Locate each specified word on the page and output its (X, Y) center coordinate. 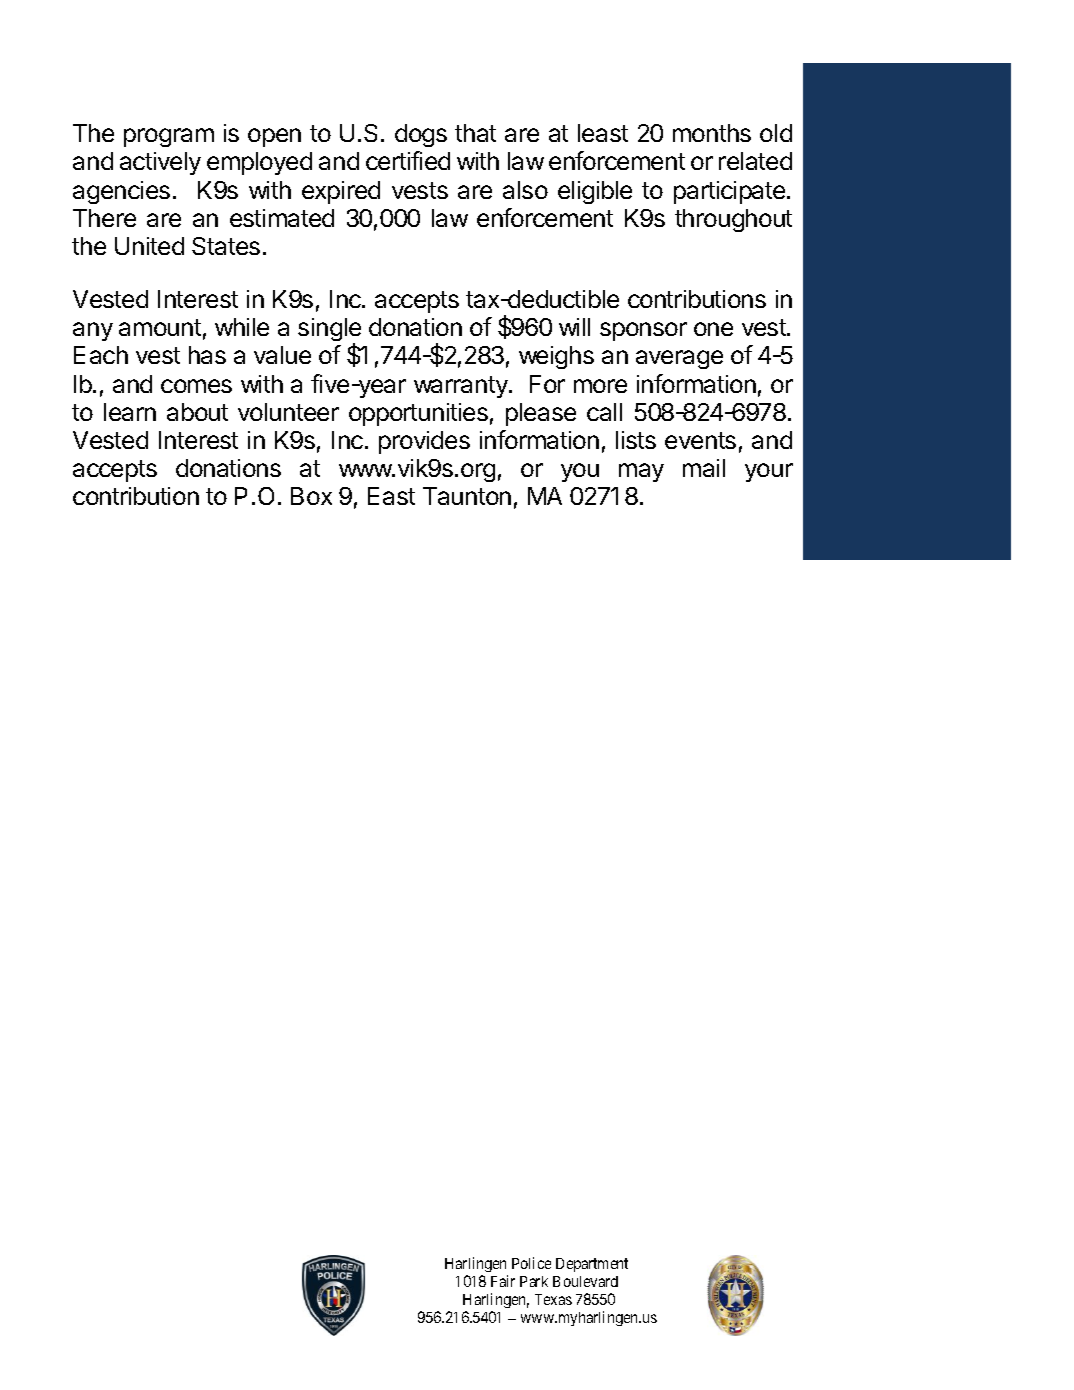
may (641, 472)
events (700, 440)
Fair (503, 1281)
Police (531, 1263)
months (712, 133)
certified (408, 160)
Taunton (467, 496)
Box (311, 496)
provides (424, 442)
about (197, 412)
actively (160, 163)
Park (534, 1281)
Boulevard (585, 1281)
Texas (553, 1299)
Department (592, 1265)
